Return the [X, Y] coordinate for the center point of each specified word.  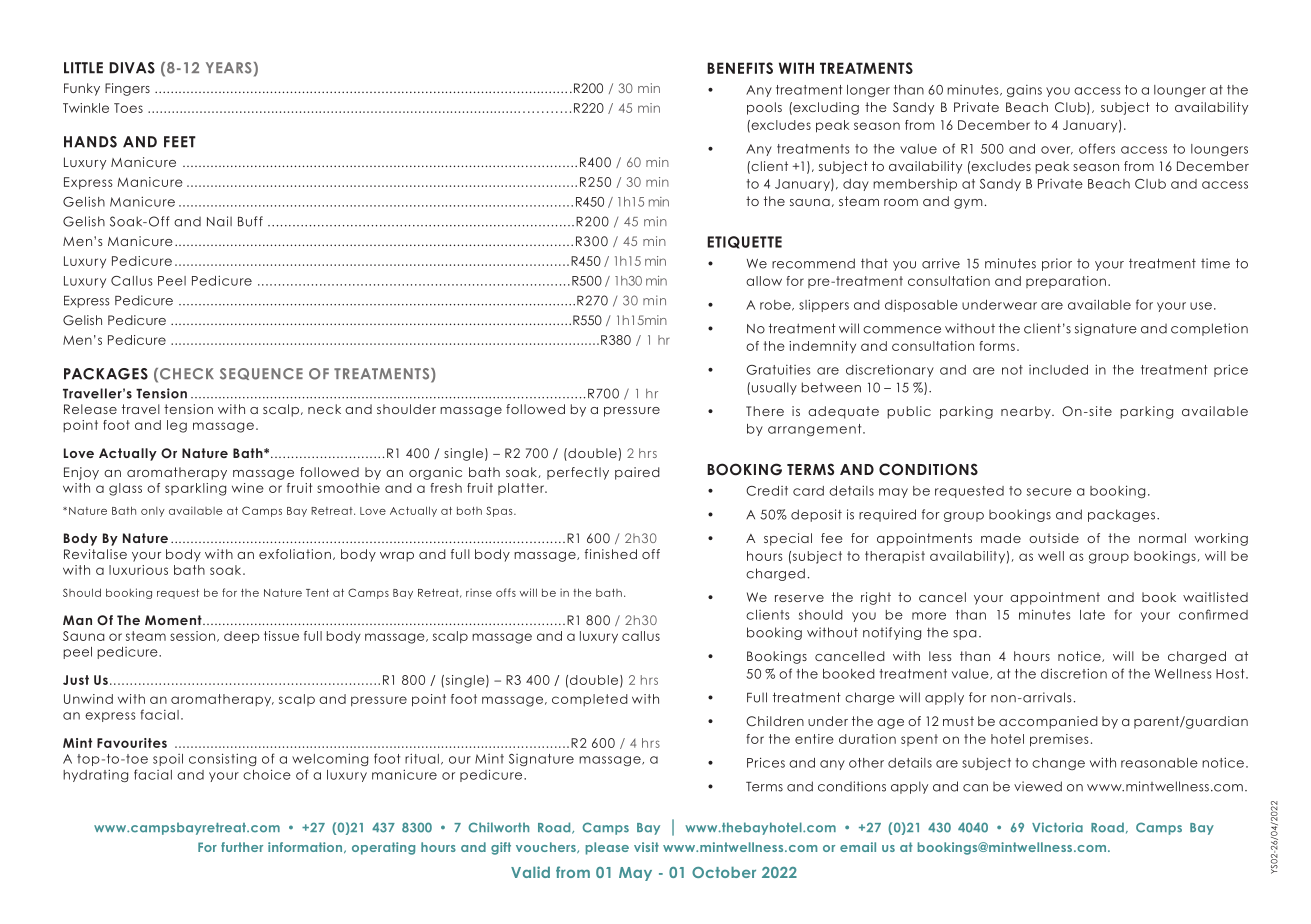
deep [242, 637]
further [242, 847]
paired [637, 473]
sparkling [195, 489]
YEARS [229, 68]
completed [590, 700]
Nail [219, 221]
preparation [1066, 282]
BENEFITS [740, 68]
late [1092, 615]
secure [1049, 492]
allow [764, 281]
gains [1024, 91]
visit [646, 847]
